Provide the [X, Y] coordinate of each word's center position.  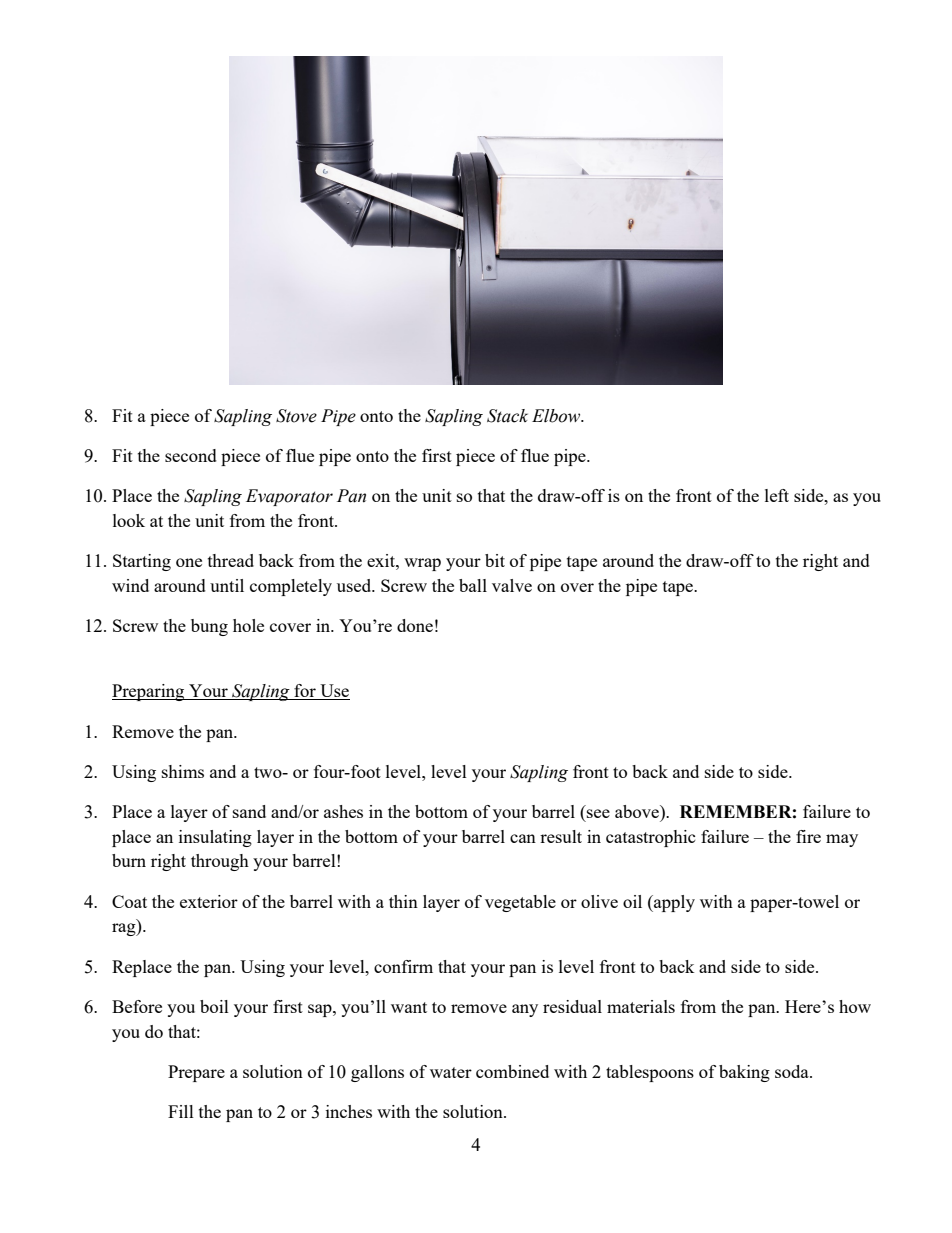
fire [808, 836]
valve [512, 585]
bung [209, 627]
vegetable [520, 903]
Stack [507, 416]
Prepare [196, 1073]
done [415, 625]
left [777, 495]
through [220, 862]
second [191, 455]
